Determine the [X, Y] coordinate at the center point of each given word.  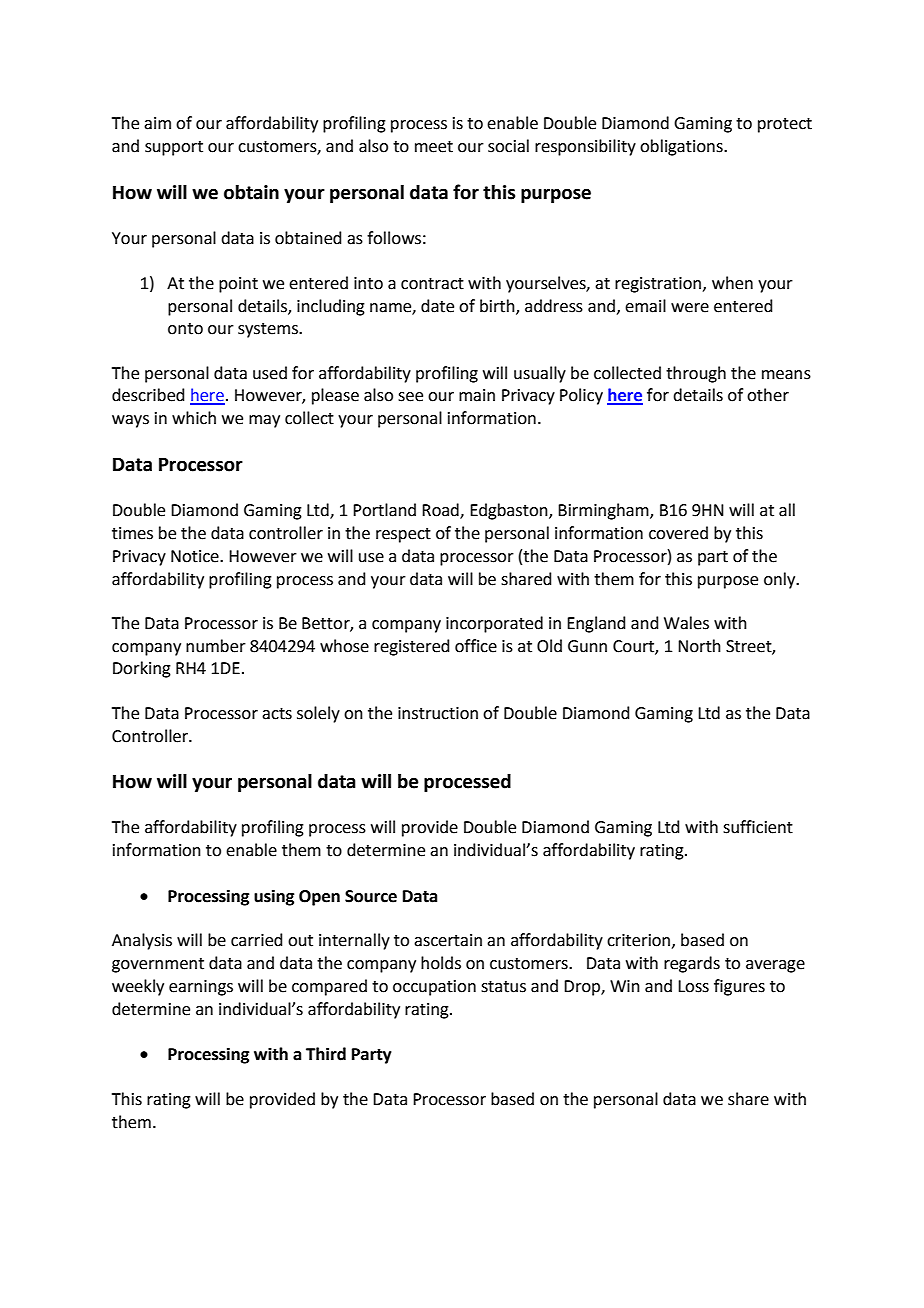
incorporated [494, 624]
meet [434, 147]
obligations [682, 147]
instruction [438, 713]
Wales [686, 623]
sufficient [758, 827]
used [270, 373]
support [174, 148]
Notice [196, 556]
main [477, 395]
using [274, 897]
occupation [434, 988]
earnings [201, 988]
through [696, 374]
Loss [693, 986]
